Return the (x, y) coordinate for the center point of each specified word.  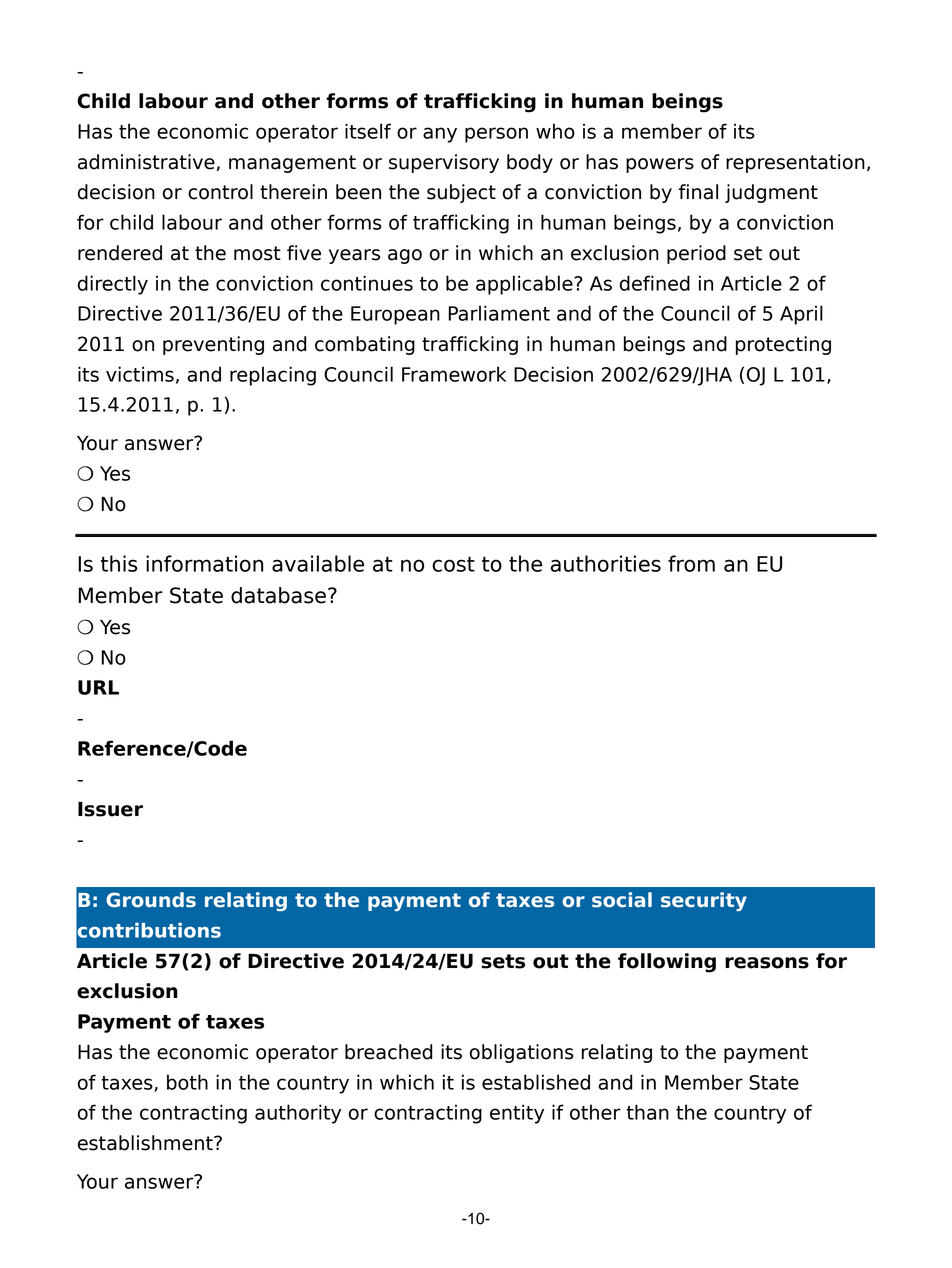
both (187, 1082)
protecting (783, 345)
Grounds (151, 900)
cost (453, 564)
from (691, 563)
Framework (454, 374)
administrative (146, 162)
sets (503, 961)
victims (140, 374)
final (698, 192)
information (204, 563)
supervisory (444, 163)
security (704, 901)
